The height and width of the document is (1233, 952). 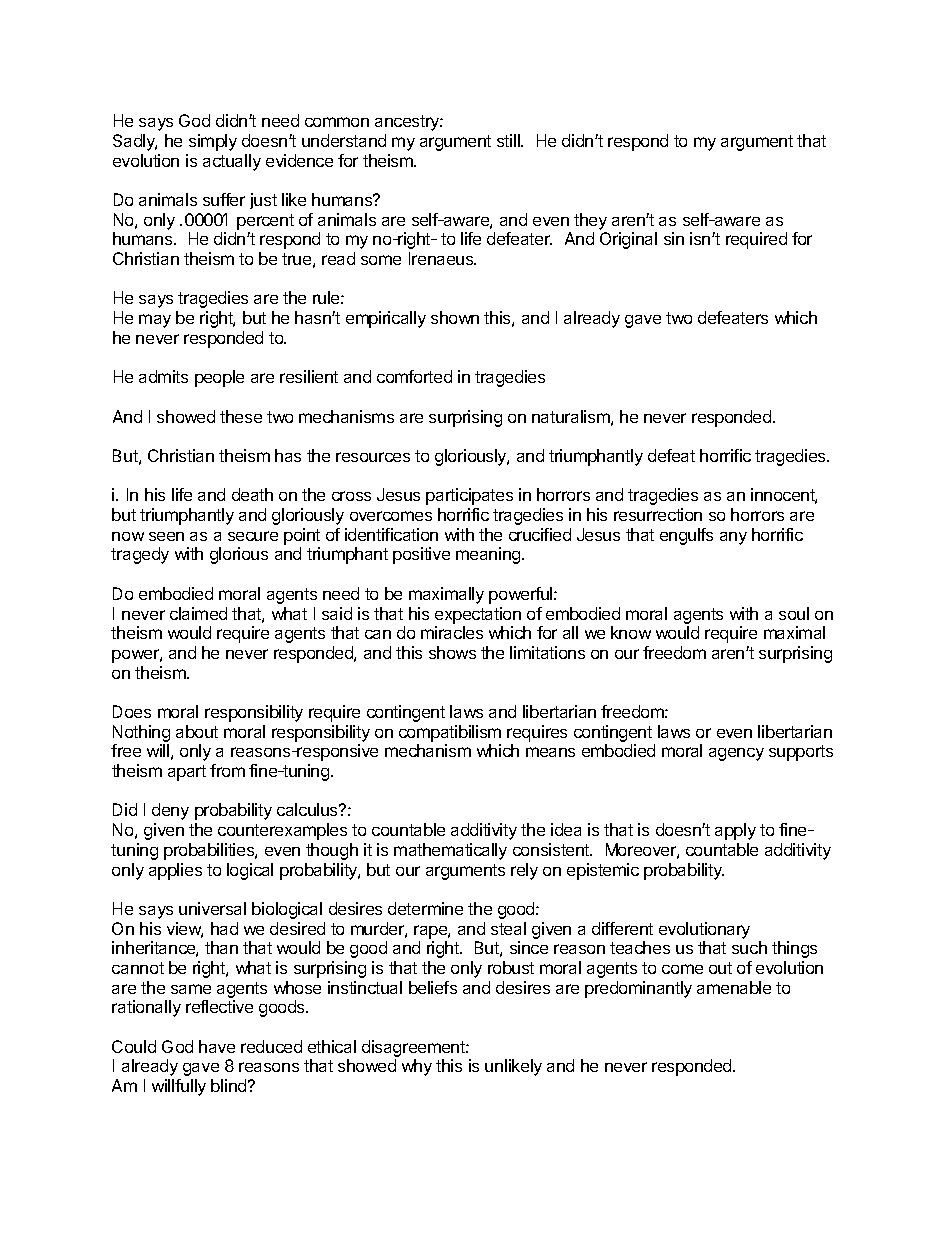 What do you see at coordinates (219, 378) in the document?
I see `people` at bounding box center [219, 378].
